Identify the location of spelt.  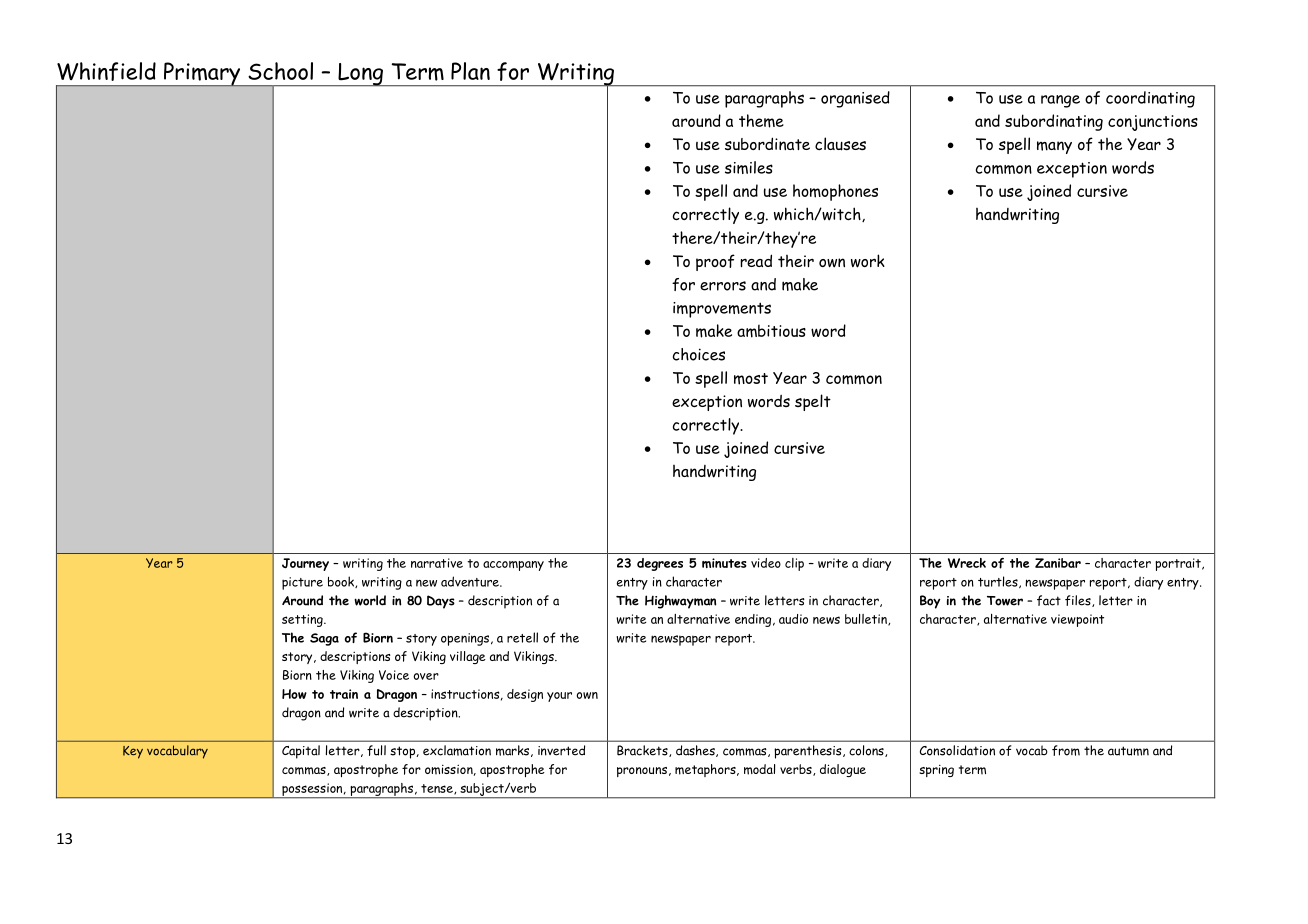
(813, 402).
